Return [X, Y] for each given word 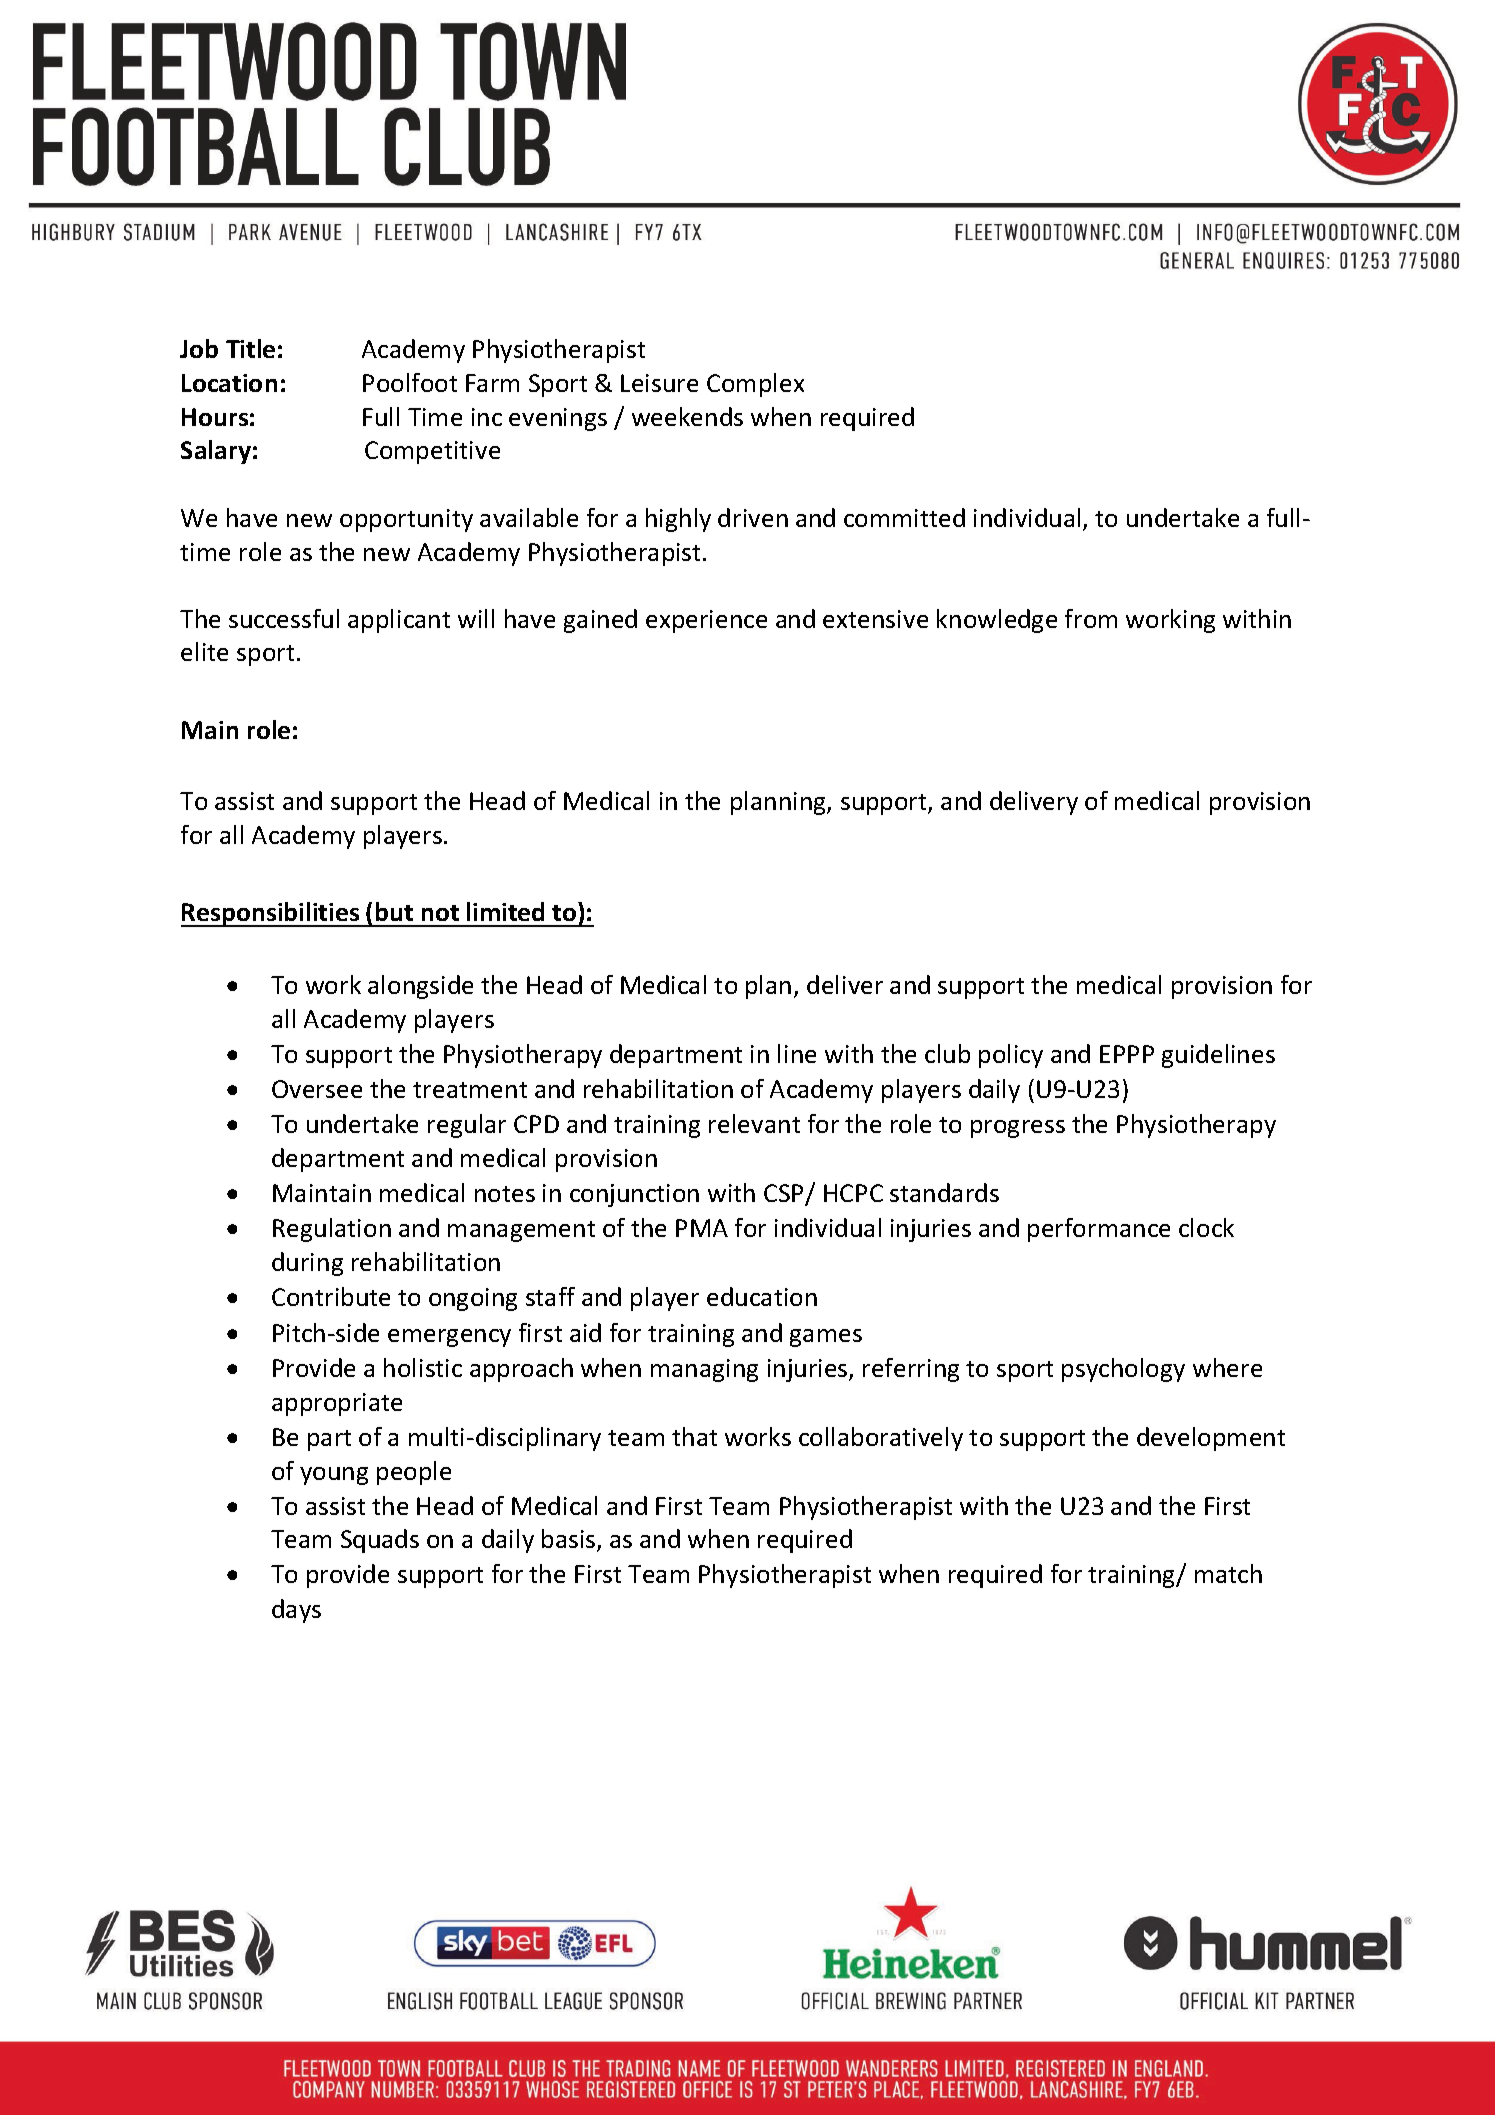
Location [229, 383]
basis [570, 1540]
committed [904, 517]
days [296, 1611]
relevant [754, 1123]
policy [1011, 1056]
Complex [755, 385]
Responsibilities [271, 914]
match [1228, 1573]
